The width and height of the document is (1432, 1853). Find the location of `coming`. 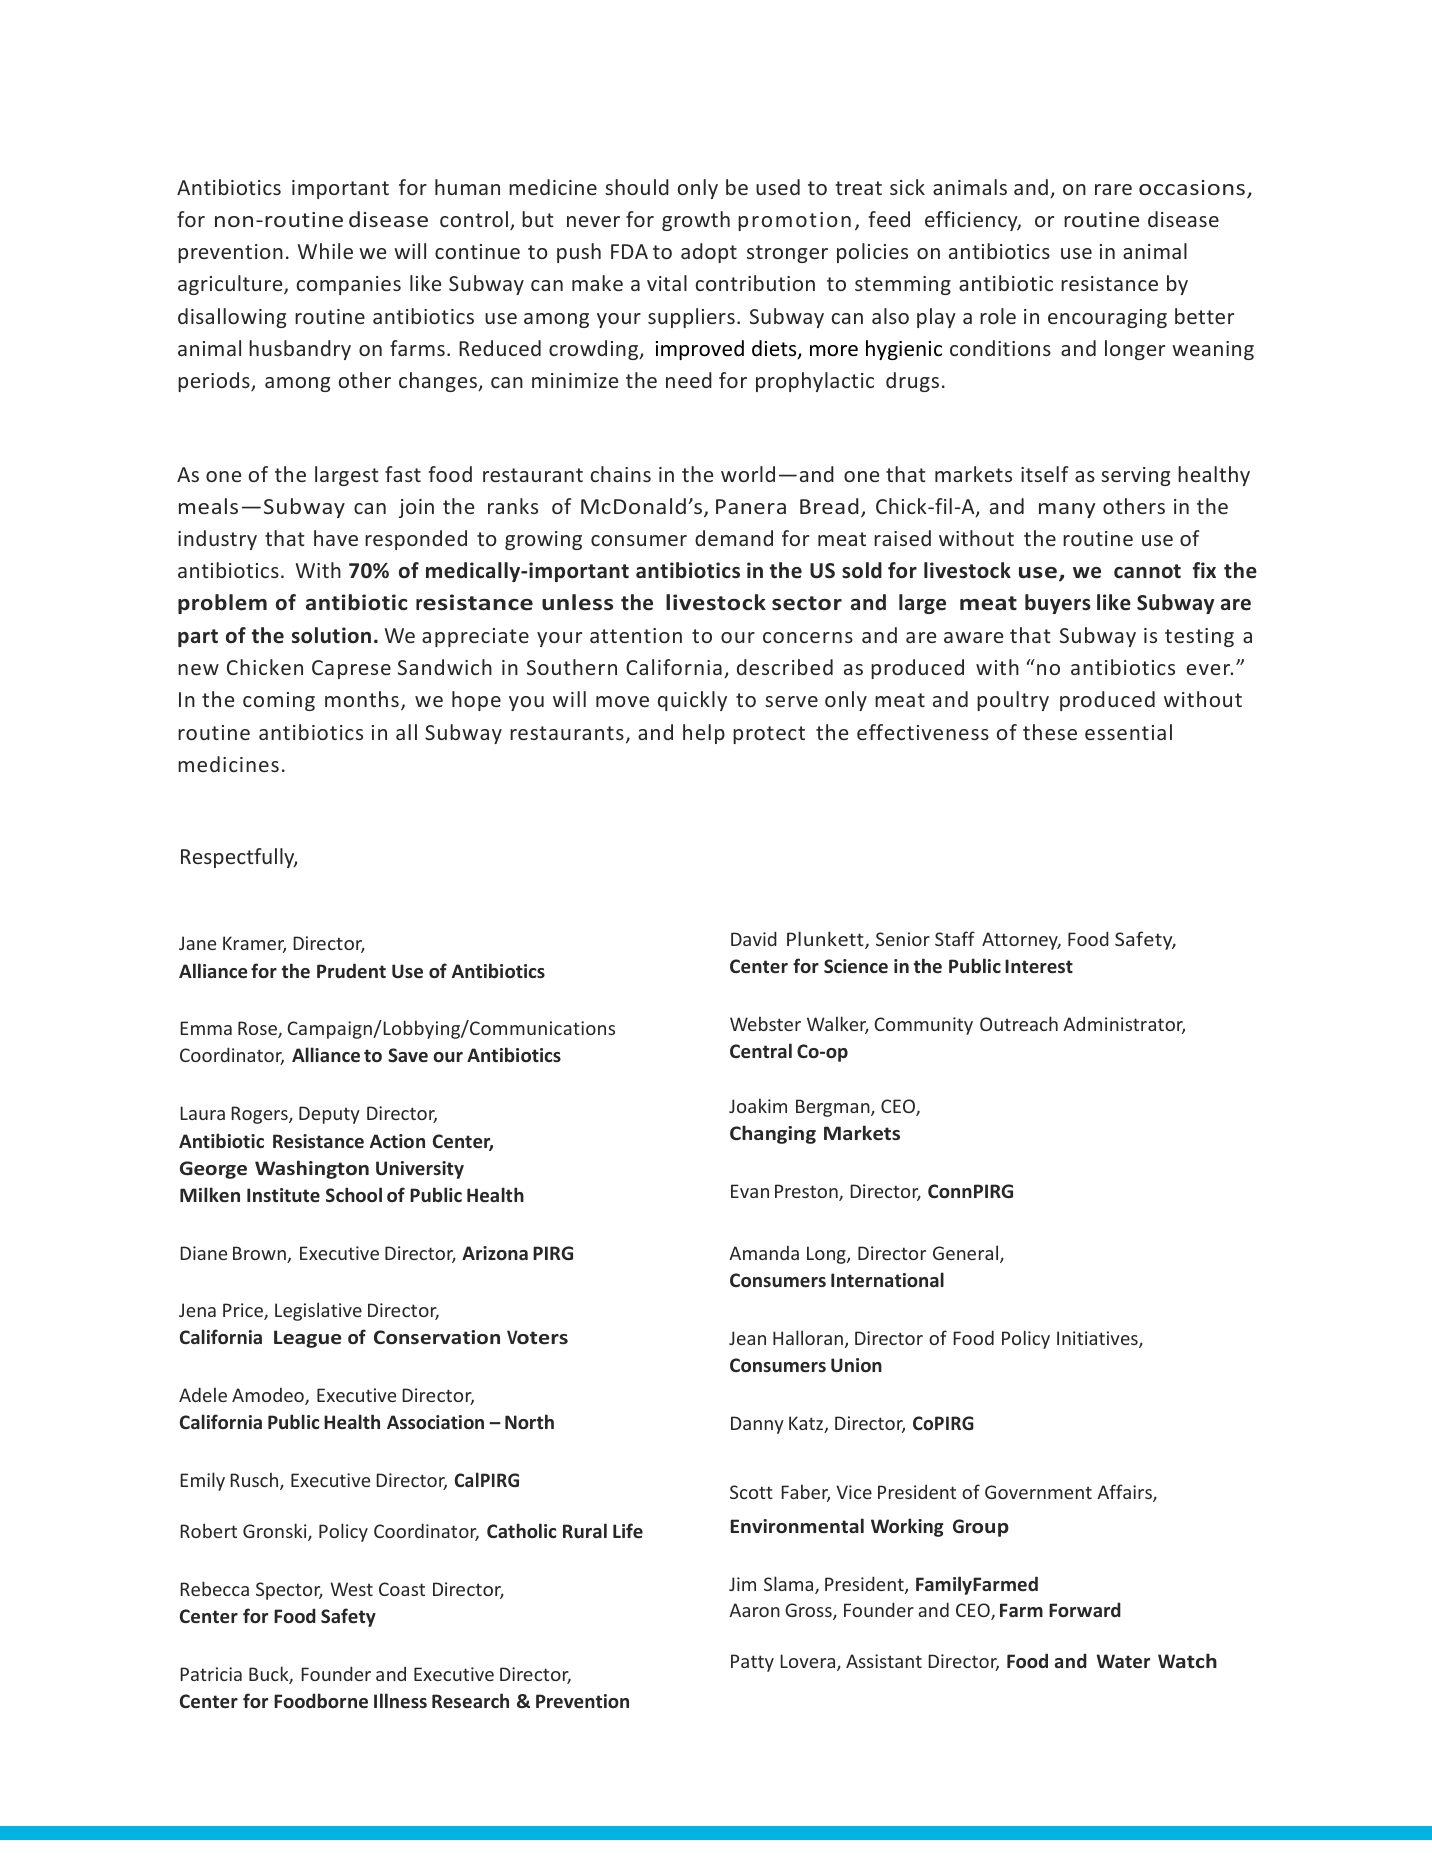

coming is located at coordinates (279, 701).
